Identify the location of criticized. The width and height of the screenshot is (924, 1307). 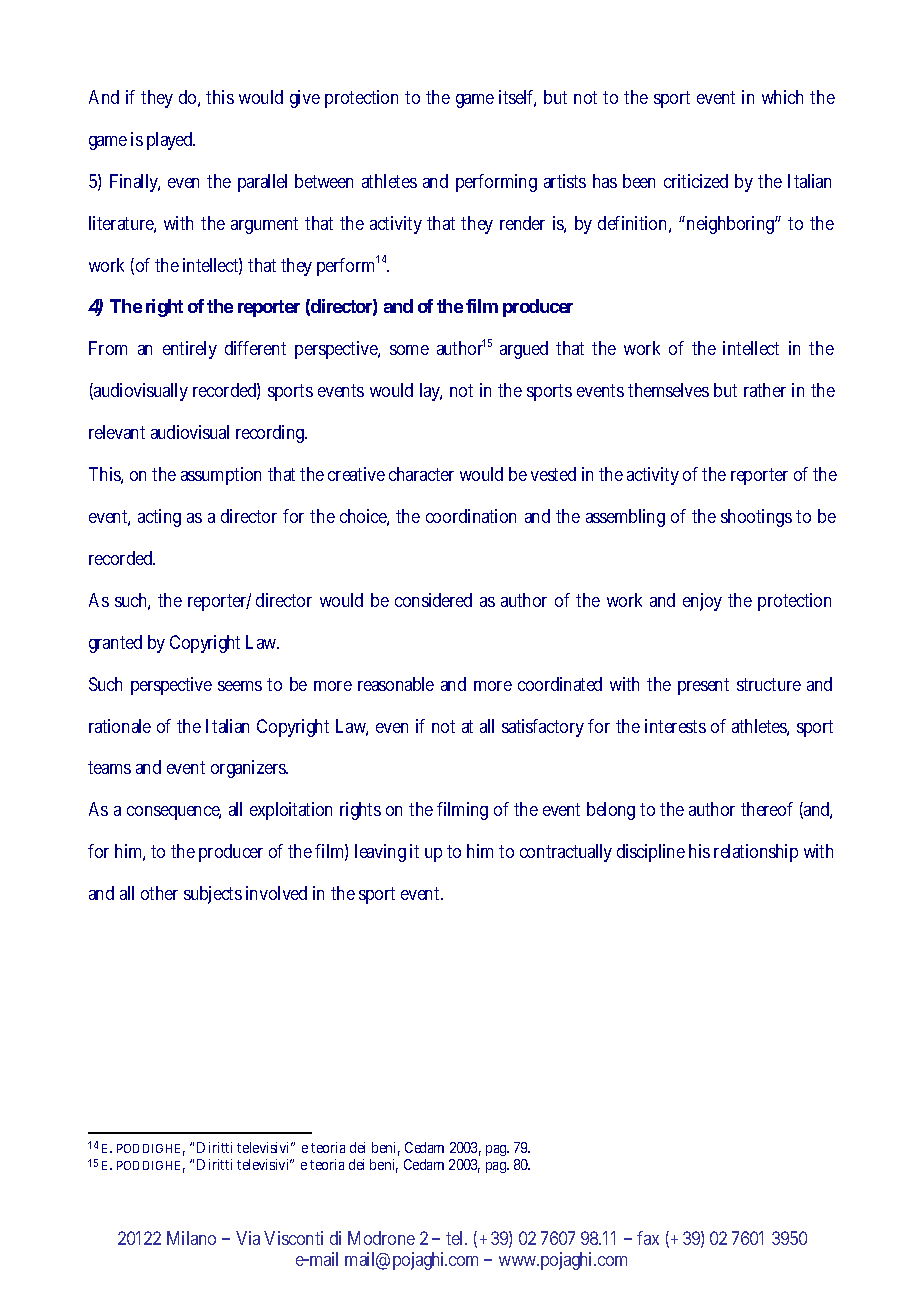
(696, 181).
